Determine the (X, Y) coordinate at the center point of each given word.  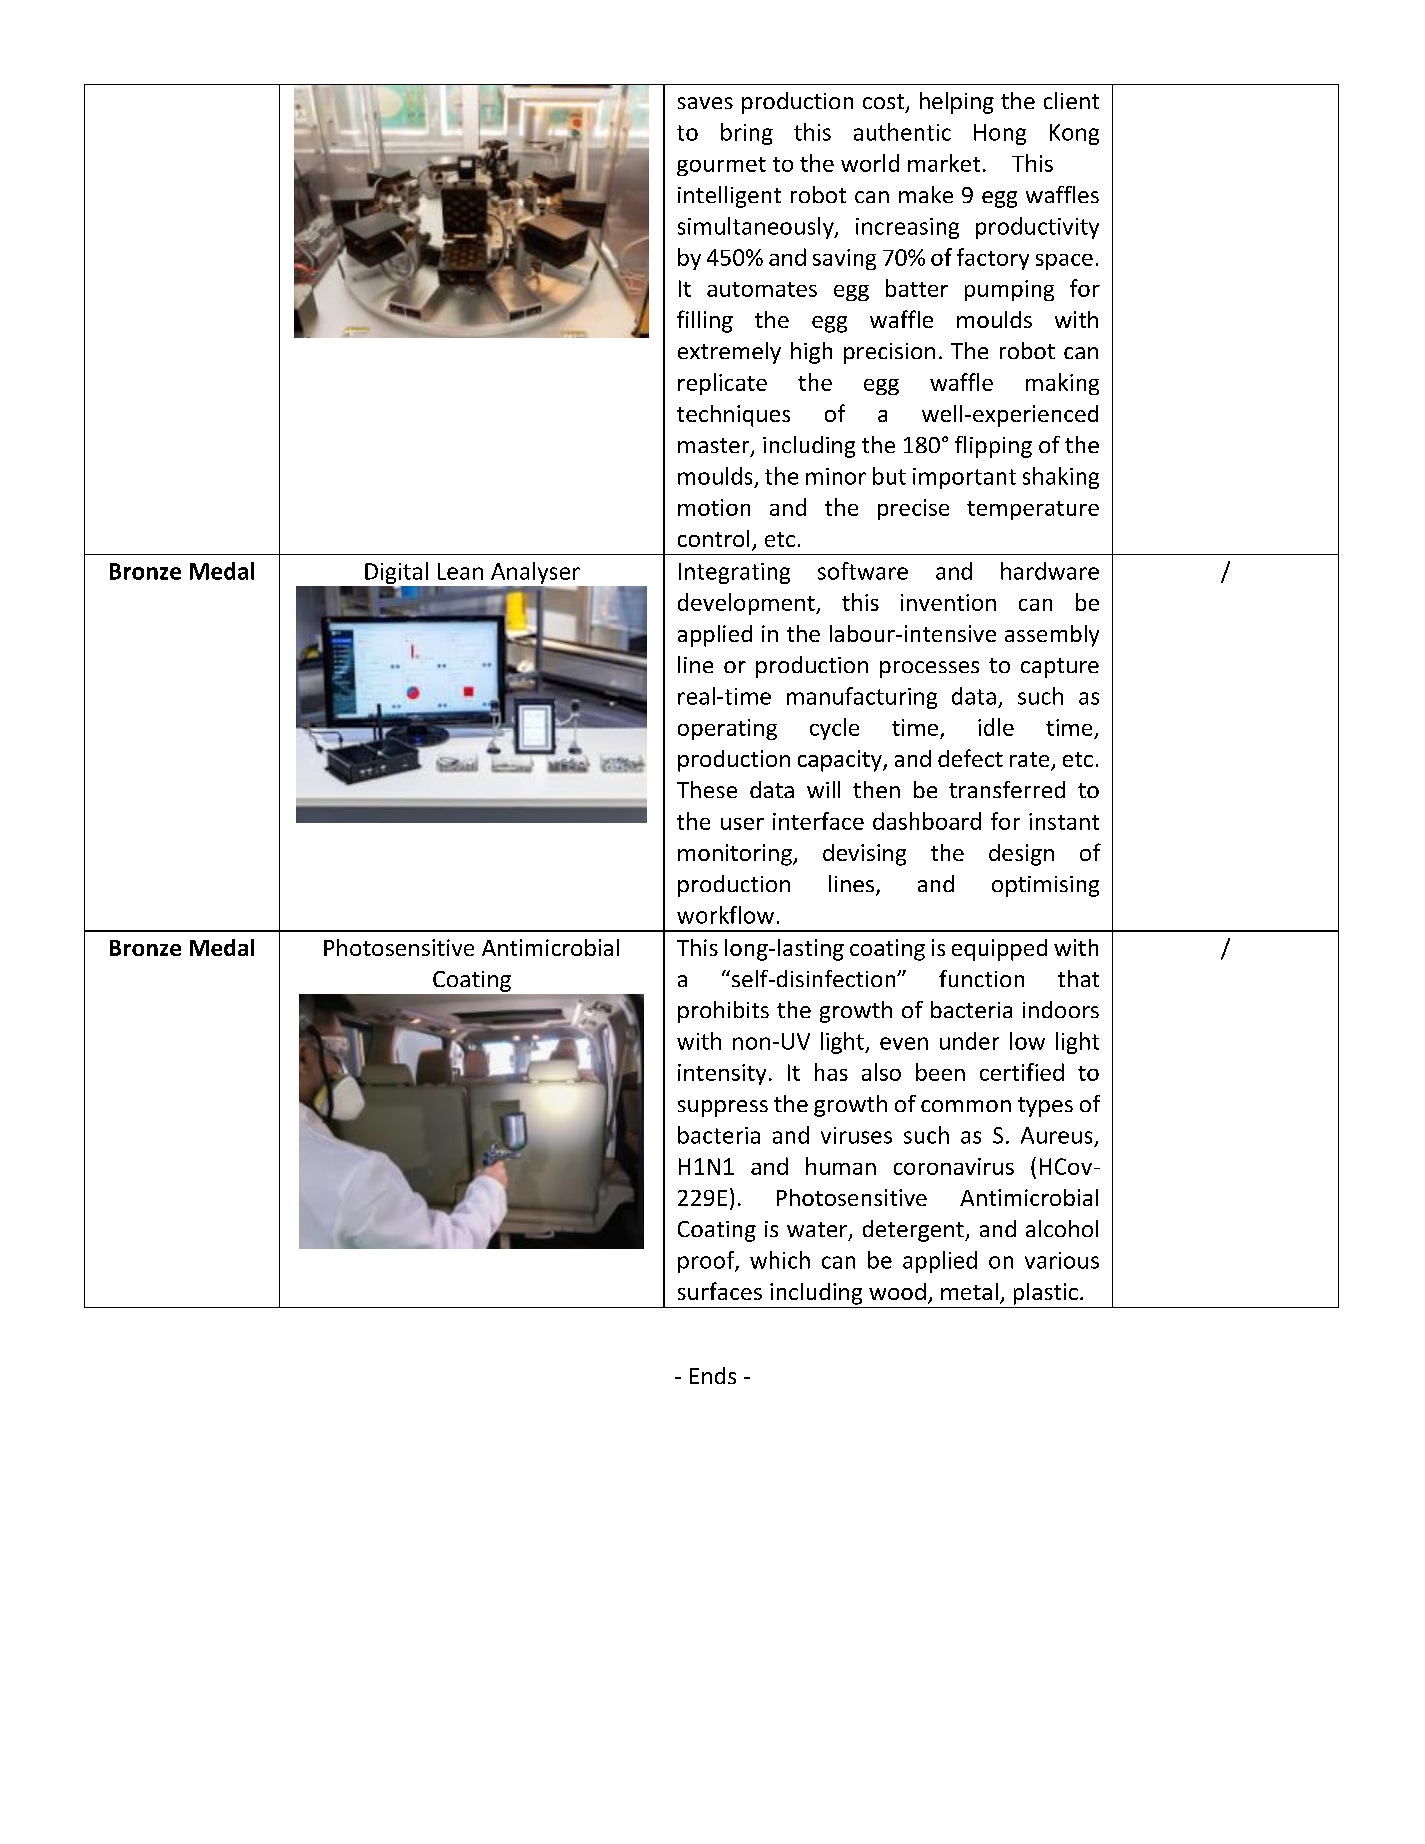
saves (705, 103)
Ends (713, 1375)
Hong (1000, 134)
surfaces (720, 1291)
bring (747, 134)
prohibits (723, 1012)
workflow (725, 915)
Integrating (734, 573)
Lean (460, 571)
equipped (999, 950)
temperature (1033, 510)
